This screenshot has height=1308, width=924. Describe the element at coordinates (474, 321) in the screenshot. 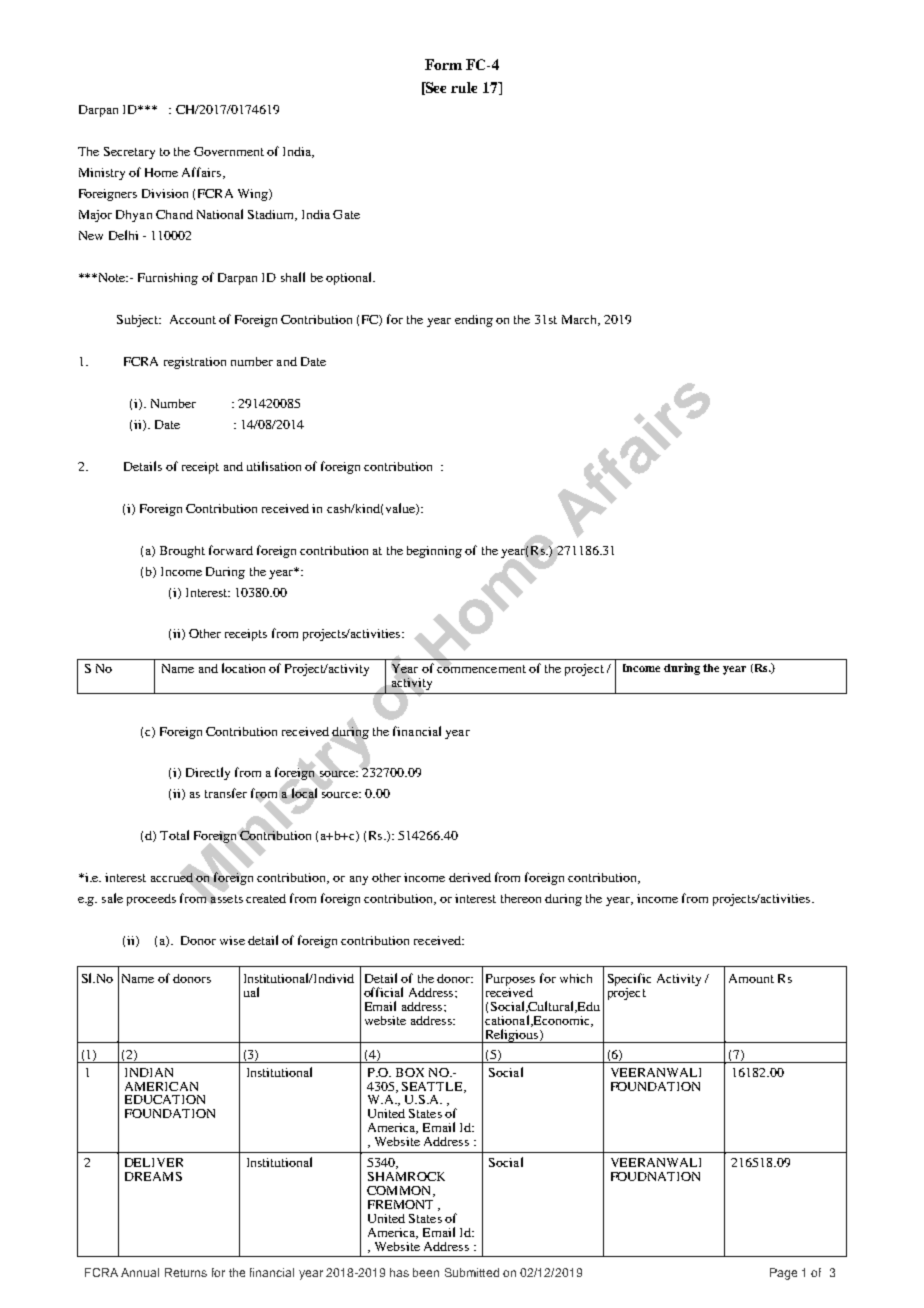

I see `ending` at that location.
